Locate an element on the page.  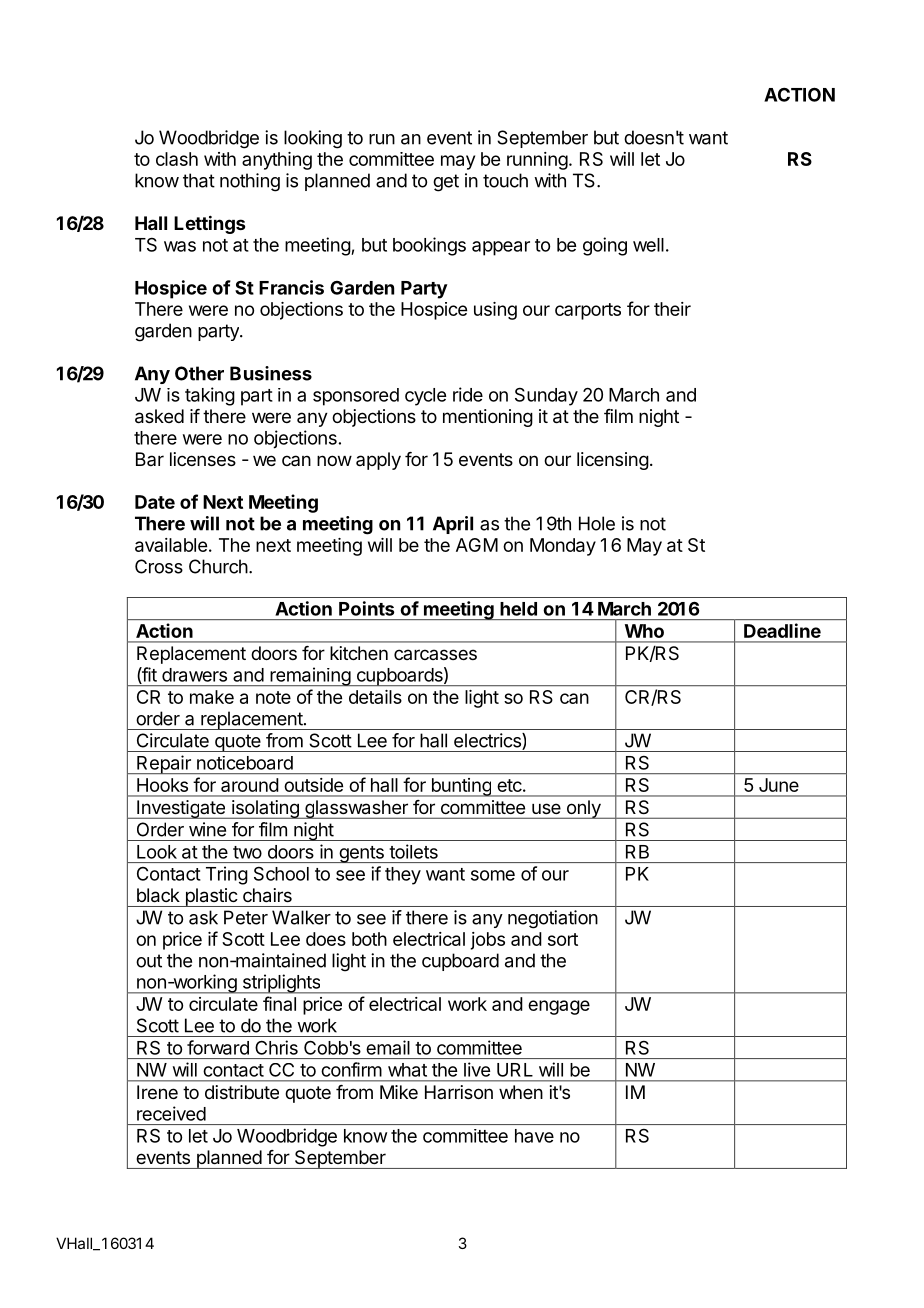
carcasses is located at coordinates (435, 654).
